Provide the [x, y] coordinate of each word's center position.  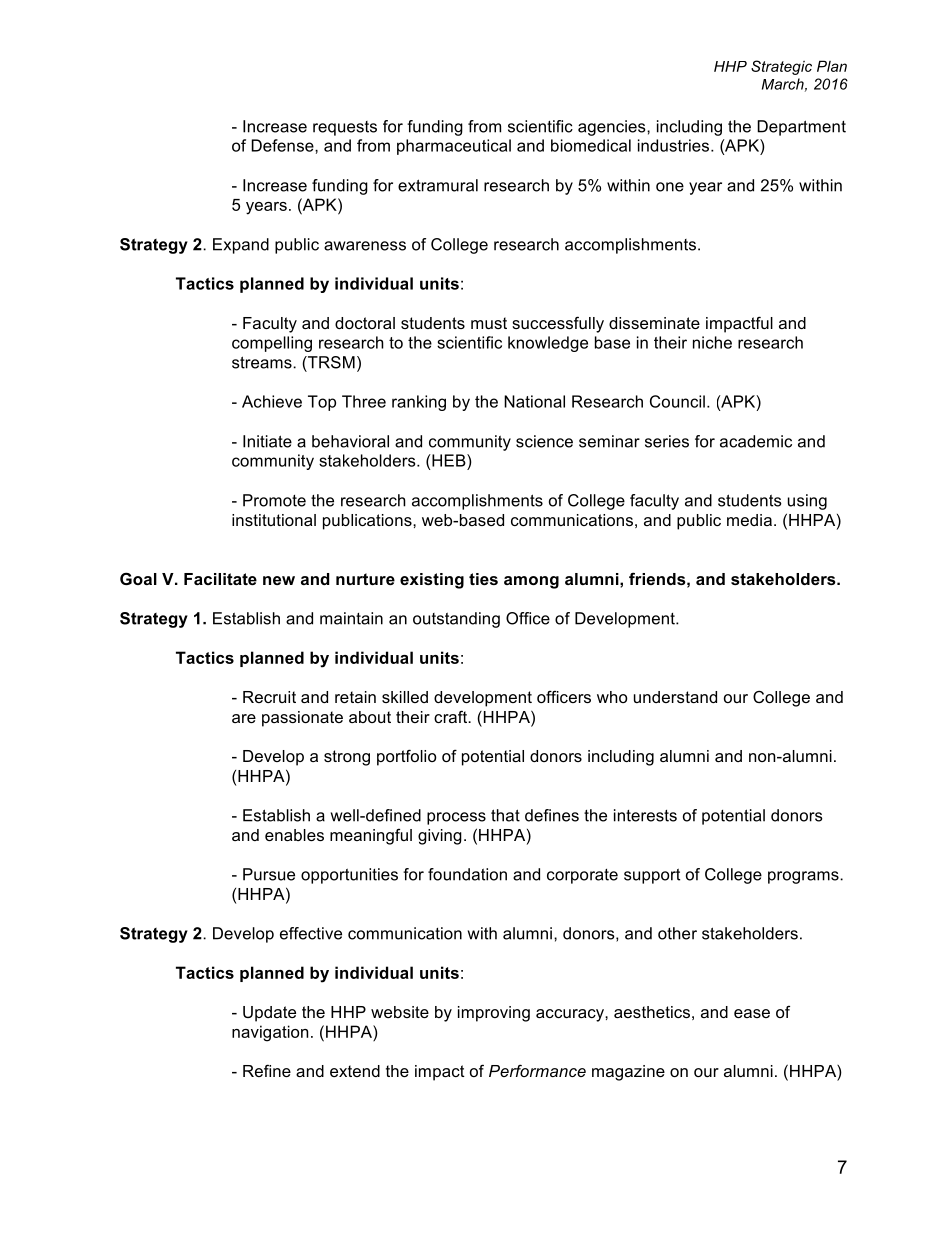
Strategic [781, 67]
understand [675, 697]
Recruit [269, 697]
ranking [419, 403]
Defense [283, 145]
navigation [270, 1033]
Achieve [272, 401]
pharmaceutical [454, 147]
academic [756, 441]
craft [452, 716]
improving [494, 1014]
